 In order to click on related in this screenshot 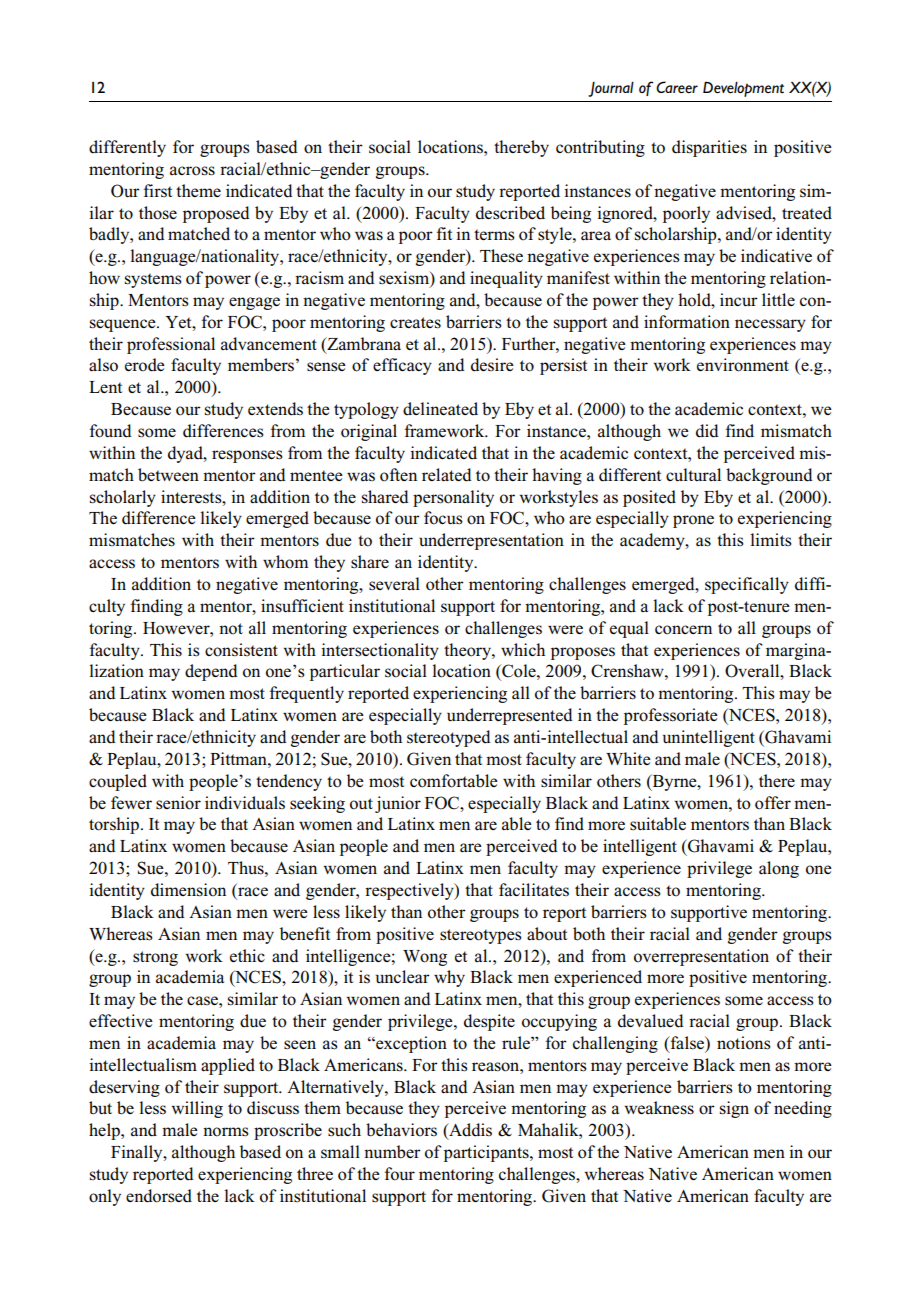, I will do `click(447, 475)`.
